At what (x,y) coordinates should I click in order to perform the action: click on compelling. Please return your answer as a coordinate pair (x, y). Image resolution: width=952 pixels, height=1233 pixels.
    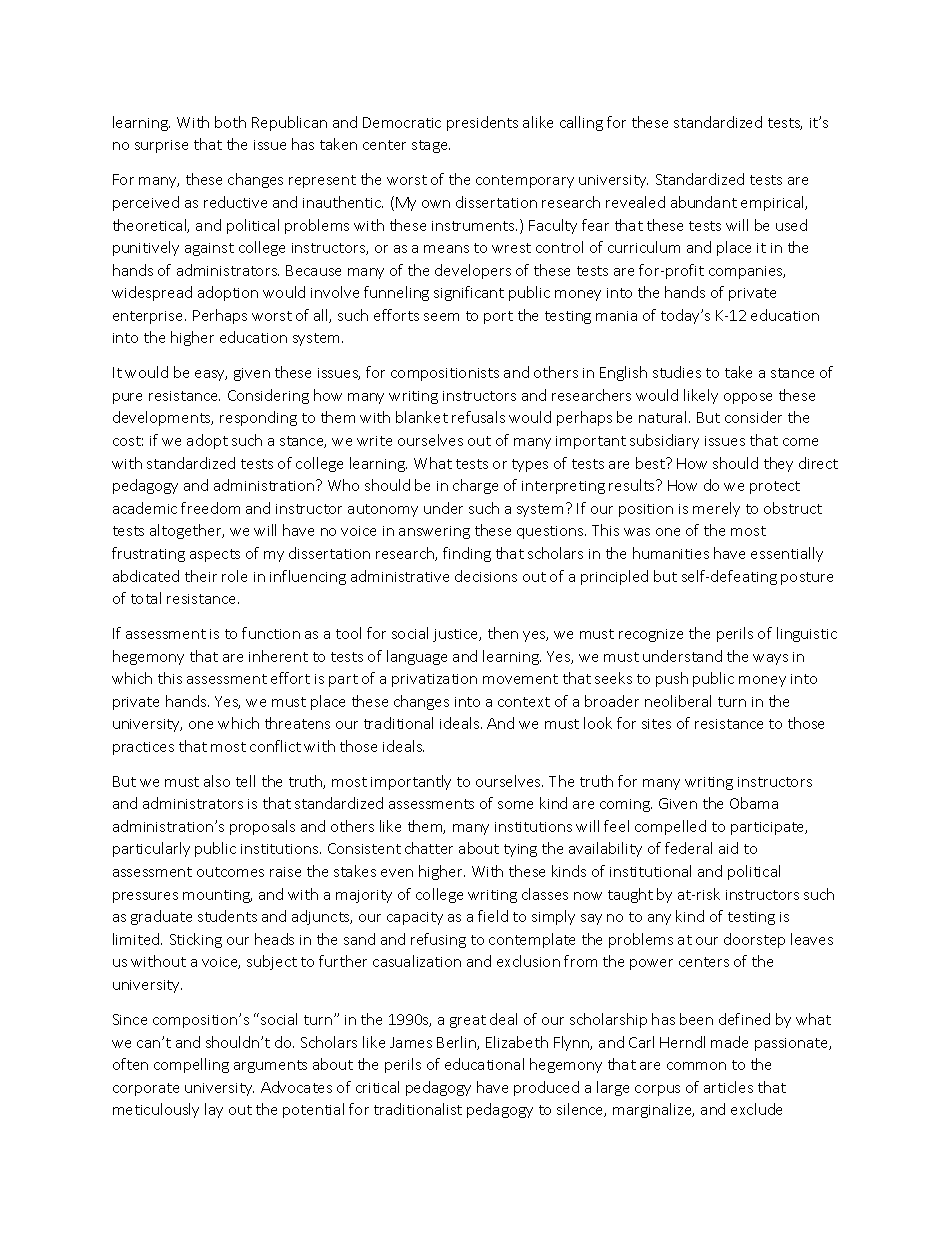
    Looking at the image, I should click on (191, 1065).
